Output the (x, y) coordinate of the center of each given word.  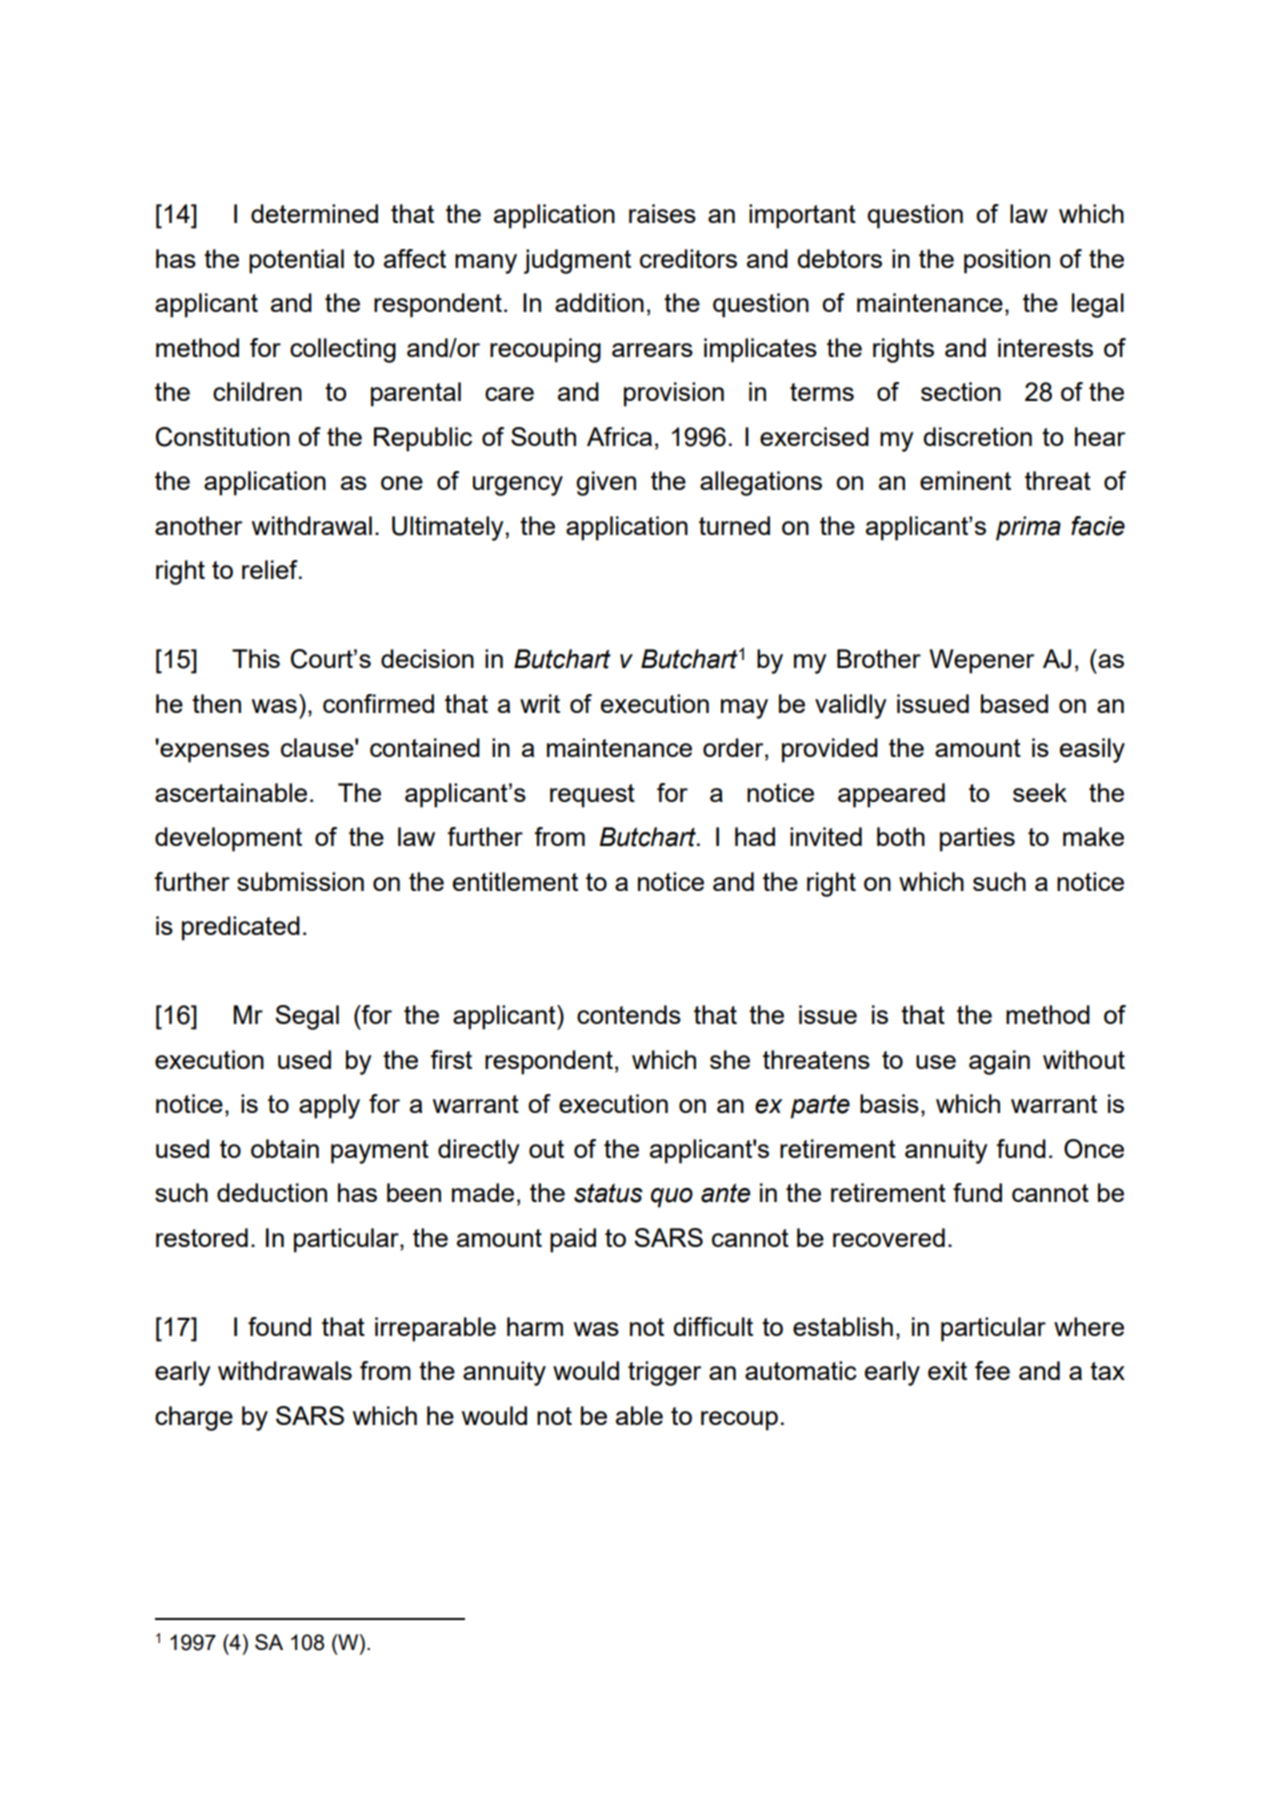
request (592, 796)
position (1007, 261)
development (228, 839)
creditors (688, 258)
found (279, 1326)
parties (977, 839)
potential (296, 261)
